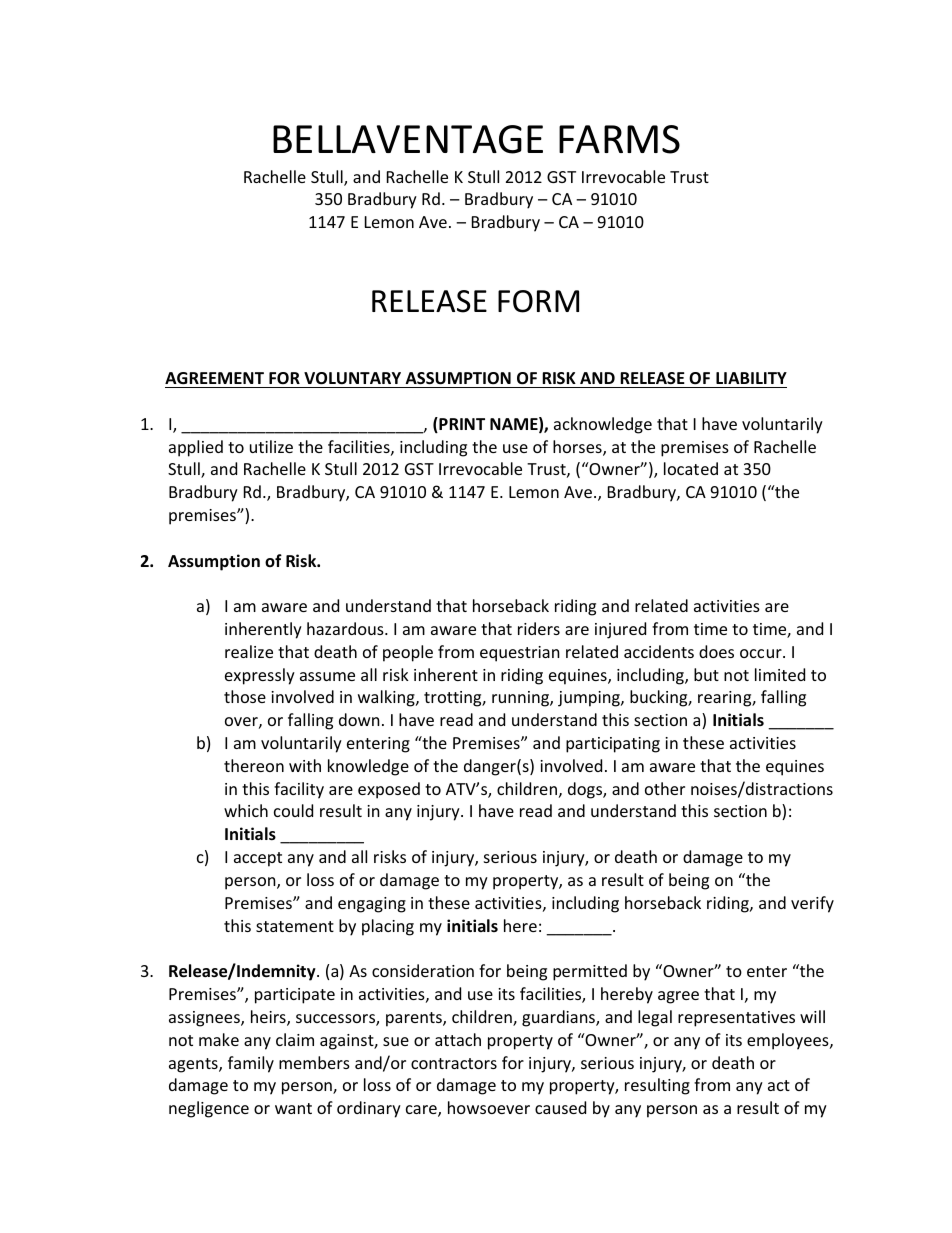  I want to click on FORM, so click(538, 301).
